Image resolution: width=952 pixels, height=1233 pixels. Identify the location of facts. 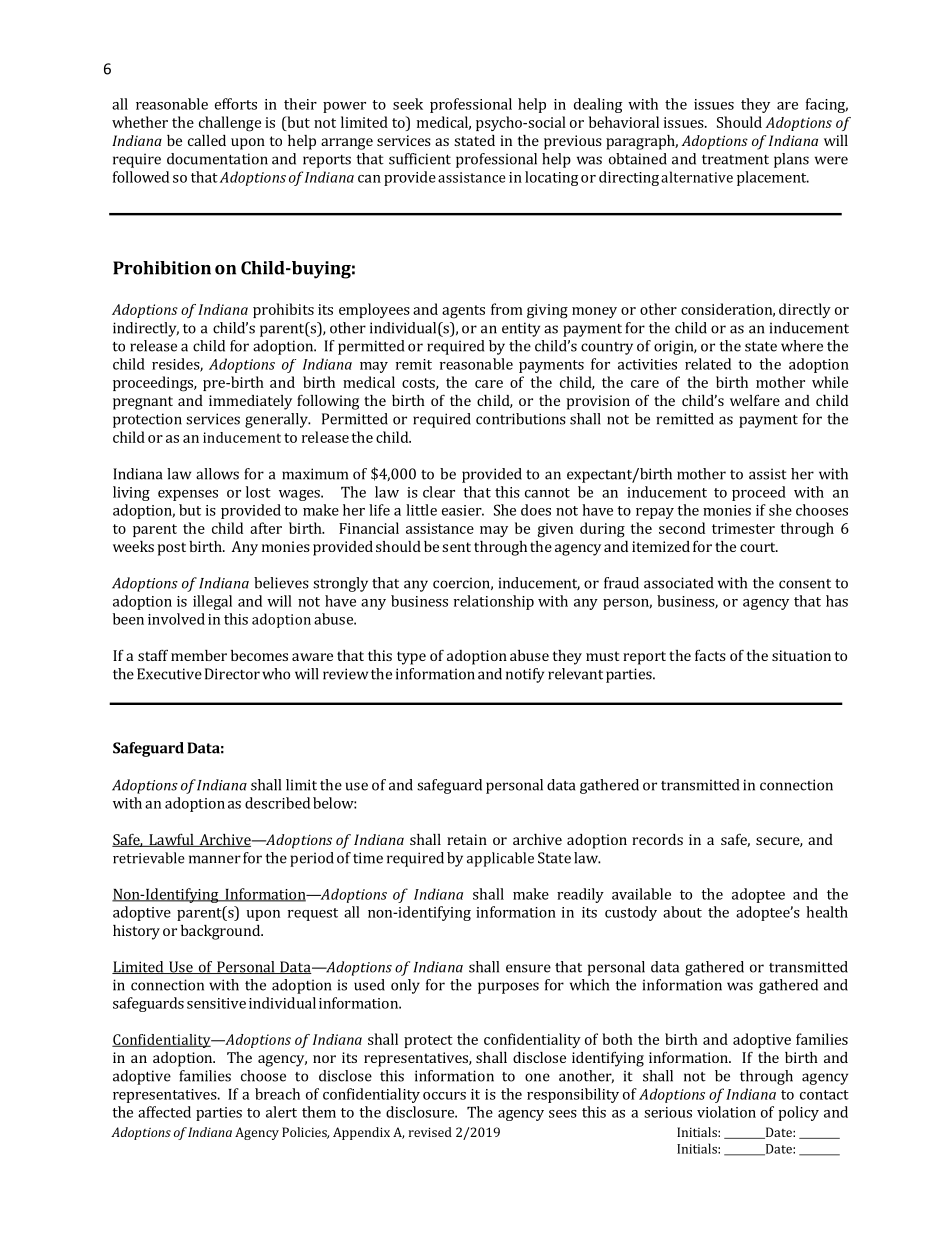
(710, 655).
